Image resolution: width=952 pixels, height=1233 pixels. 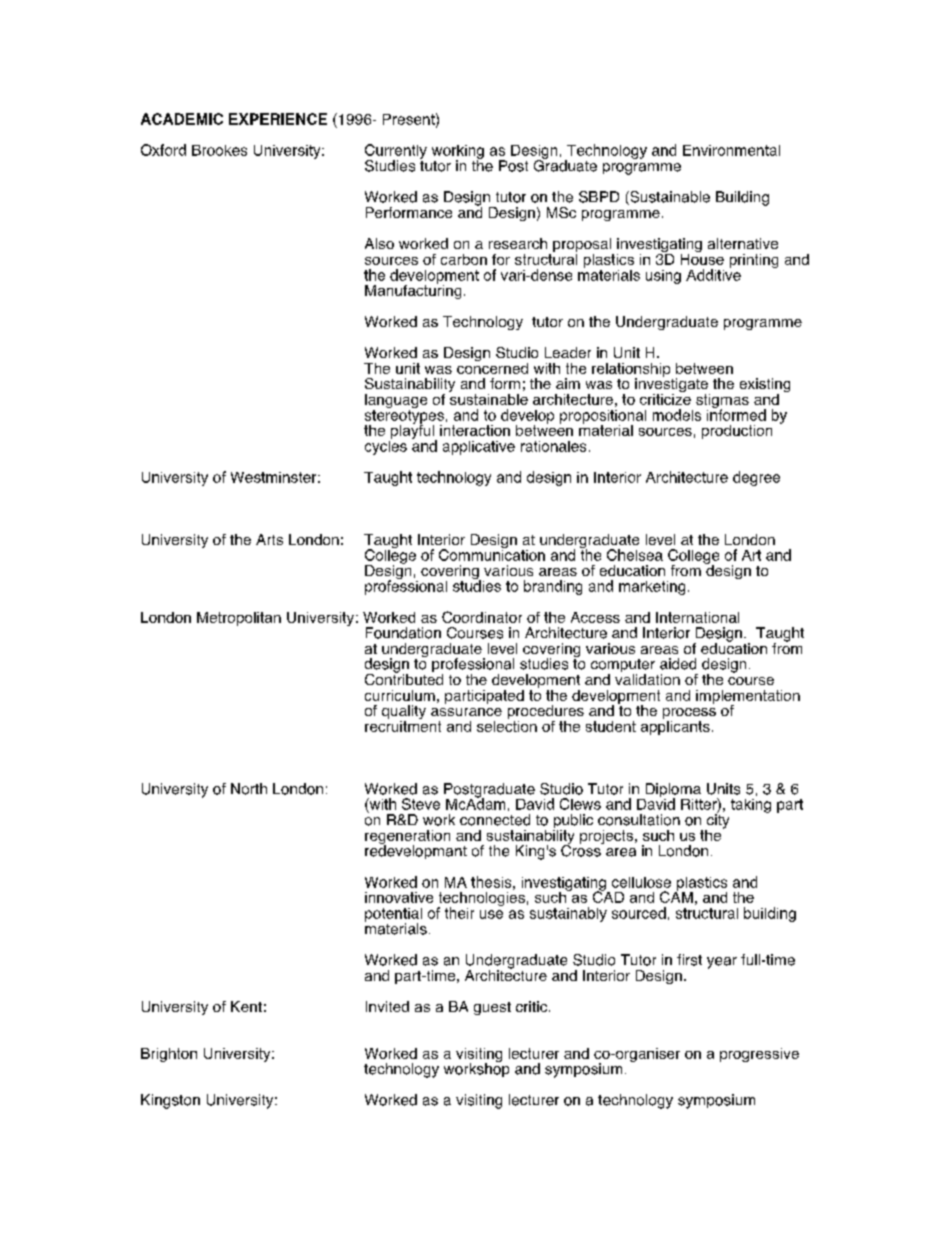 What do you see at coordinates (482, 617) in the document?
I see `Coordinator` at bounding box center [482, 617].
